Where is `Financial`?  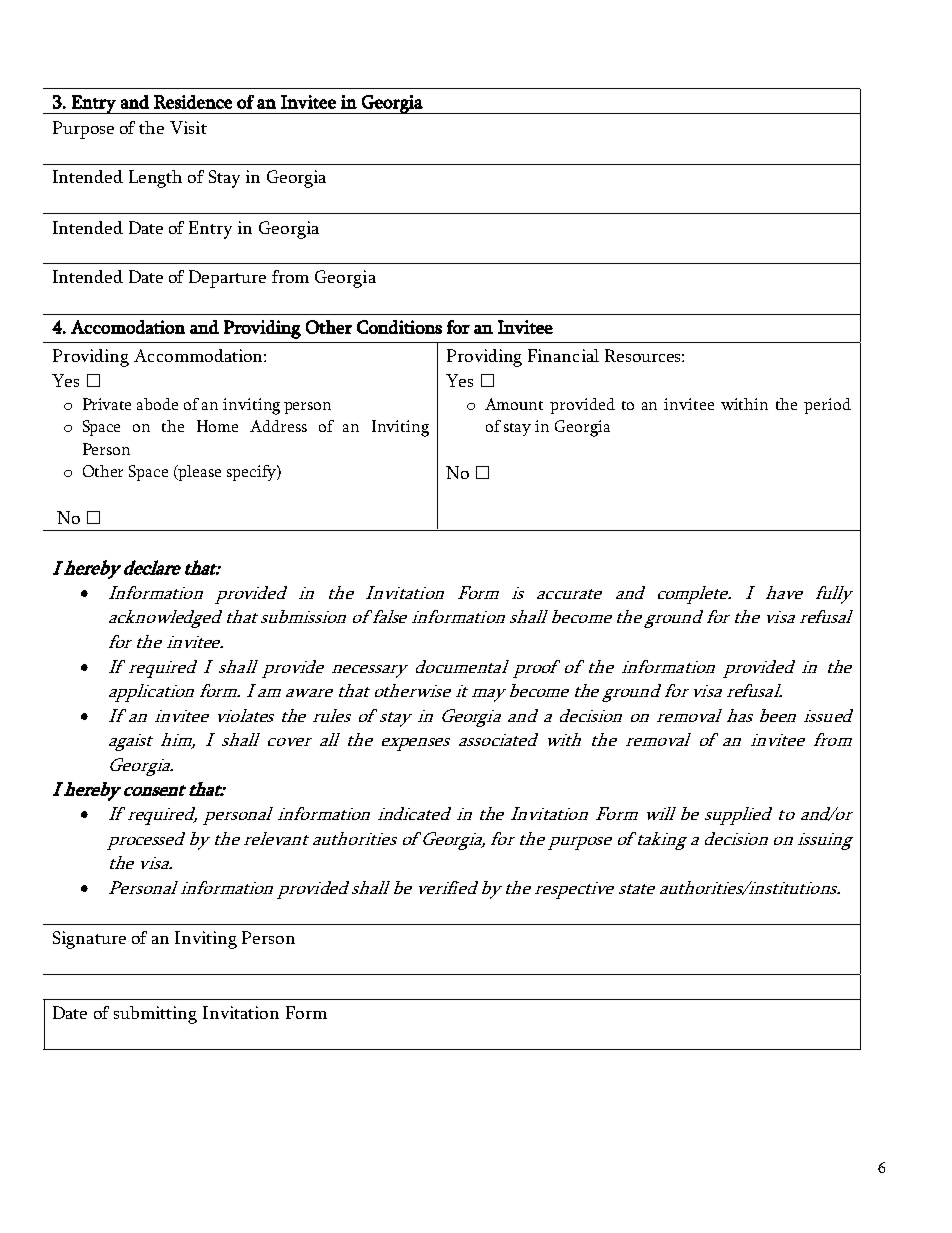
Financial is located at coordinates (563, 355).
